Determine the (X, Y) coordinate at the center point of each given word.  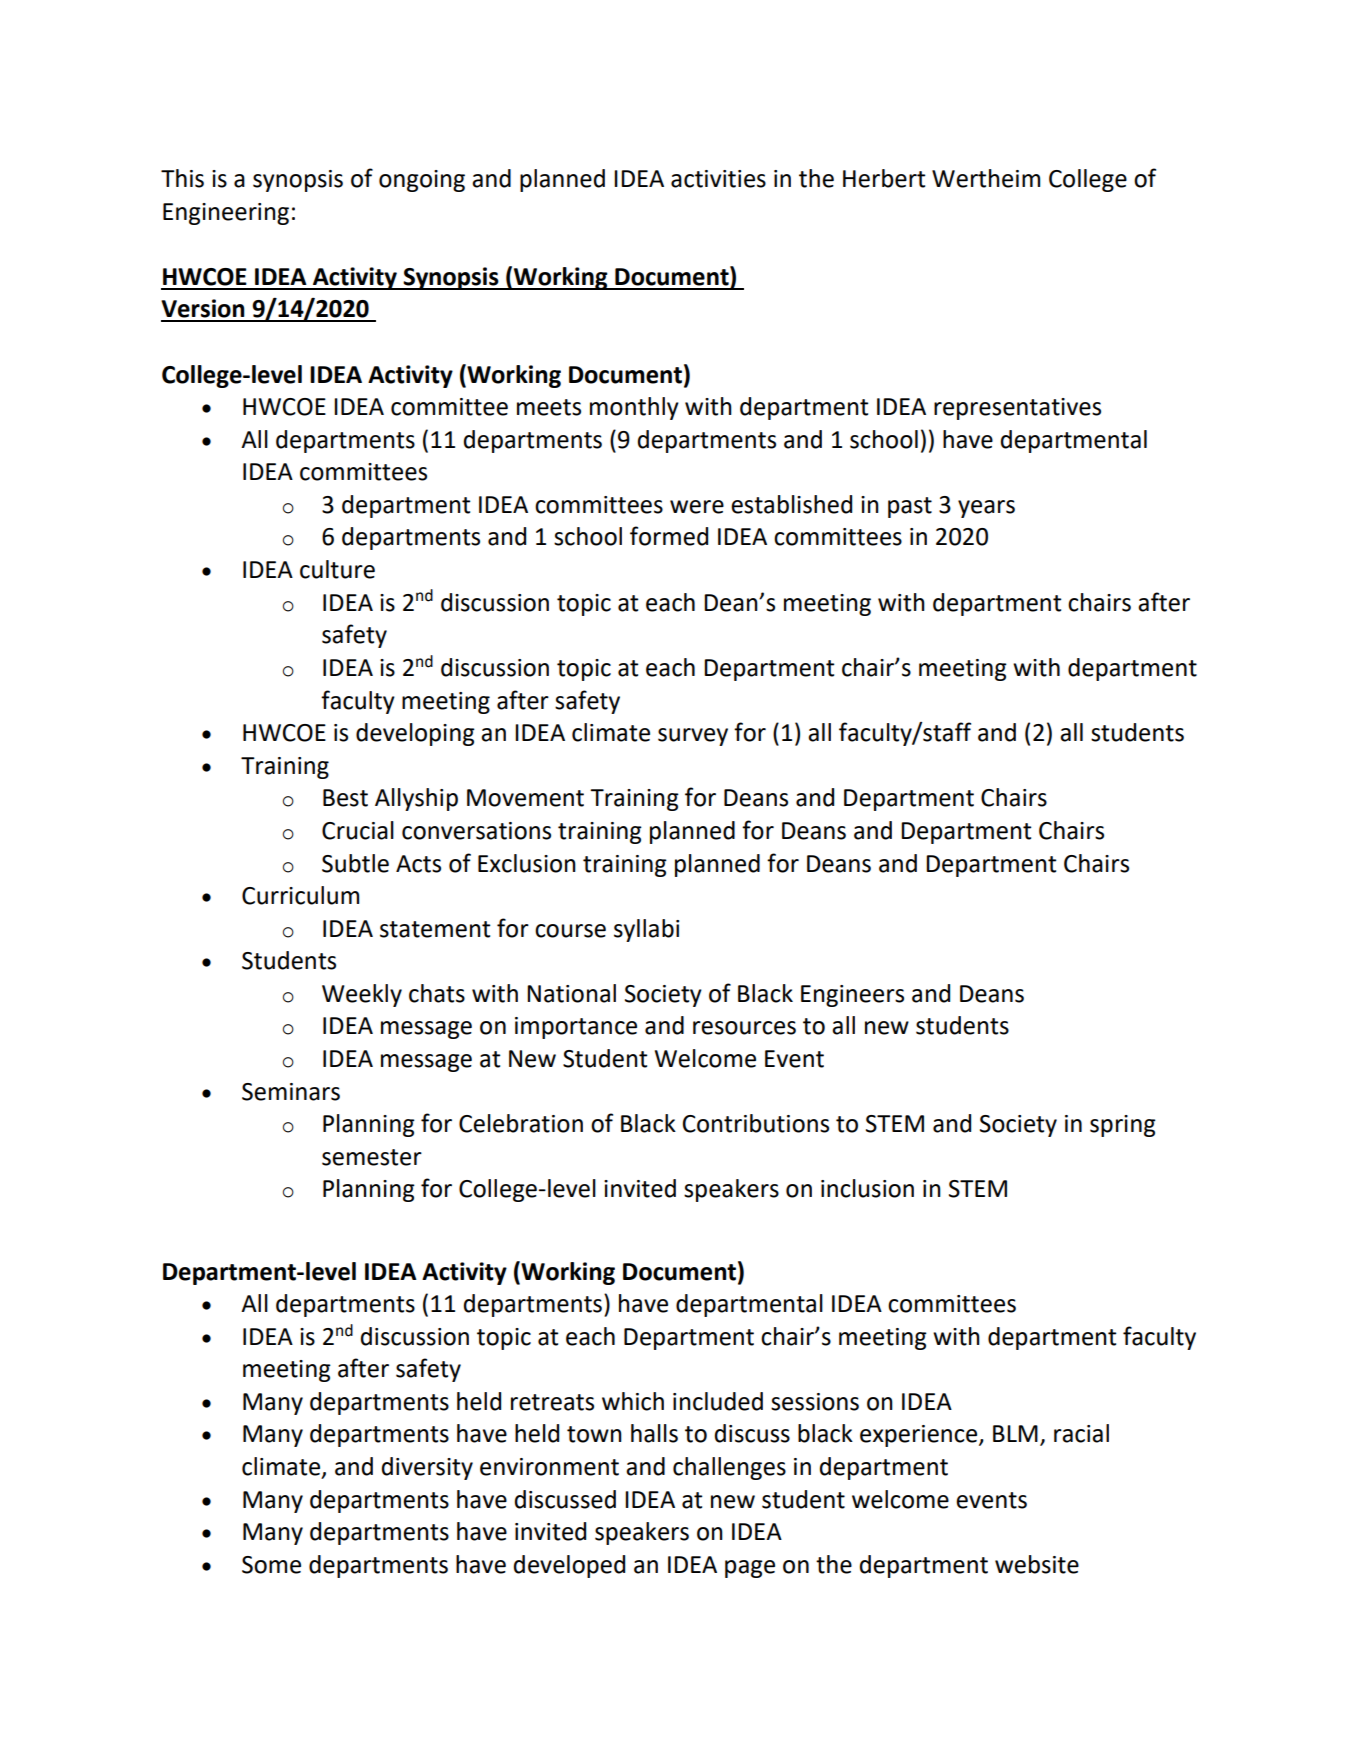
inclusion (867, 1188)
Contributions (756, 1123)
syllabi (646, 930)
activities (718, 179)
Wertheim (986, 178)
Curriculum (300, 895)
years (986, 509)
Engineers (852, 996)
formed (669, 536)
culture (337, 569)
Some (271, 1565)
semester (372, 1157)
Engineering (226, 214)
